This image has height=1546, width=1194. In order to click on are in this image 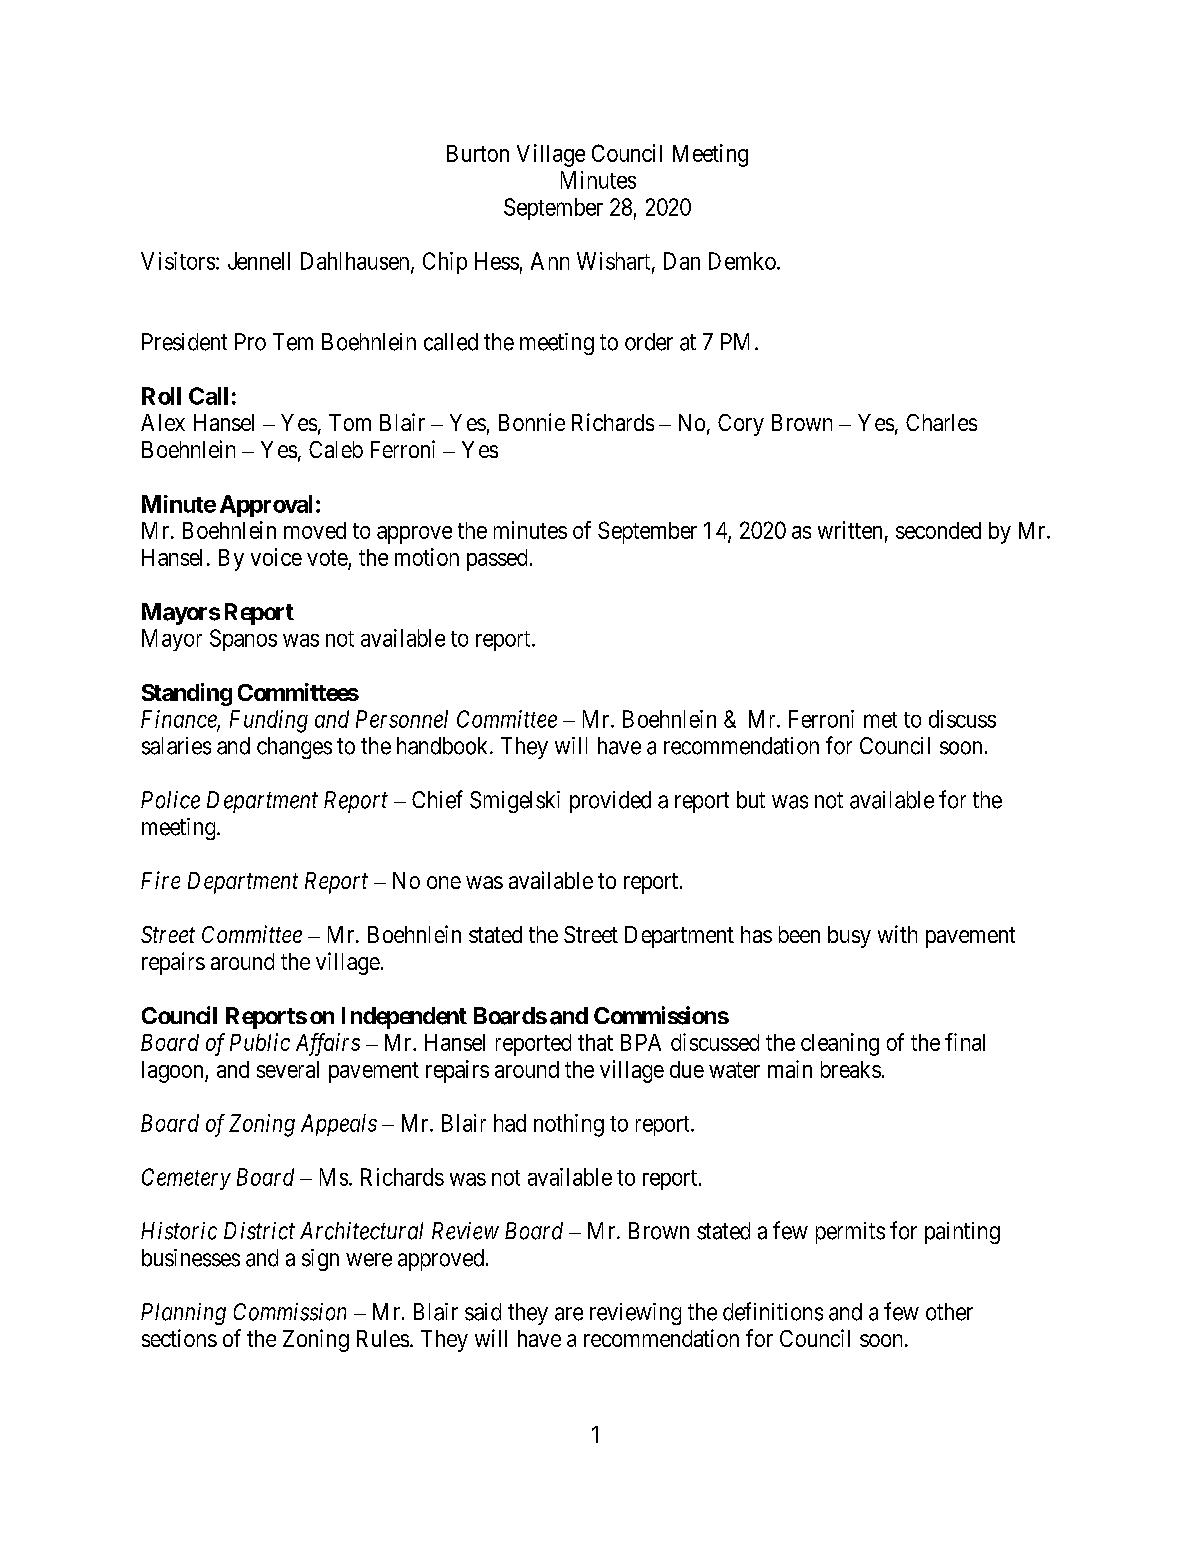, I will do `click(569, 1314)`.
